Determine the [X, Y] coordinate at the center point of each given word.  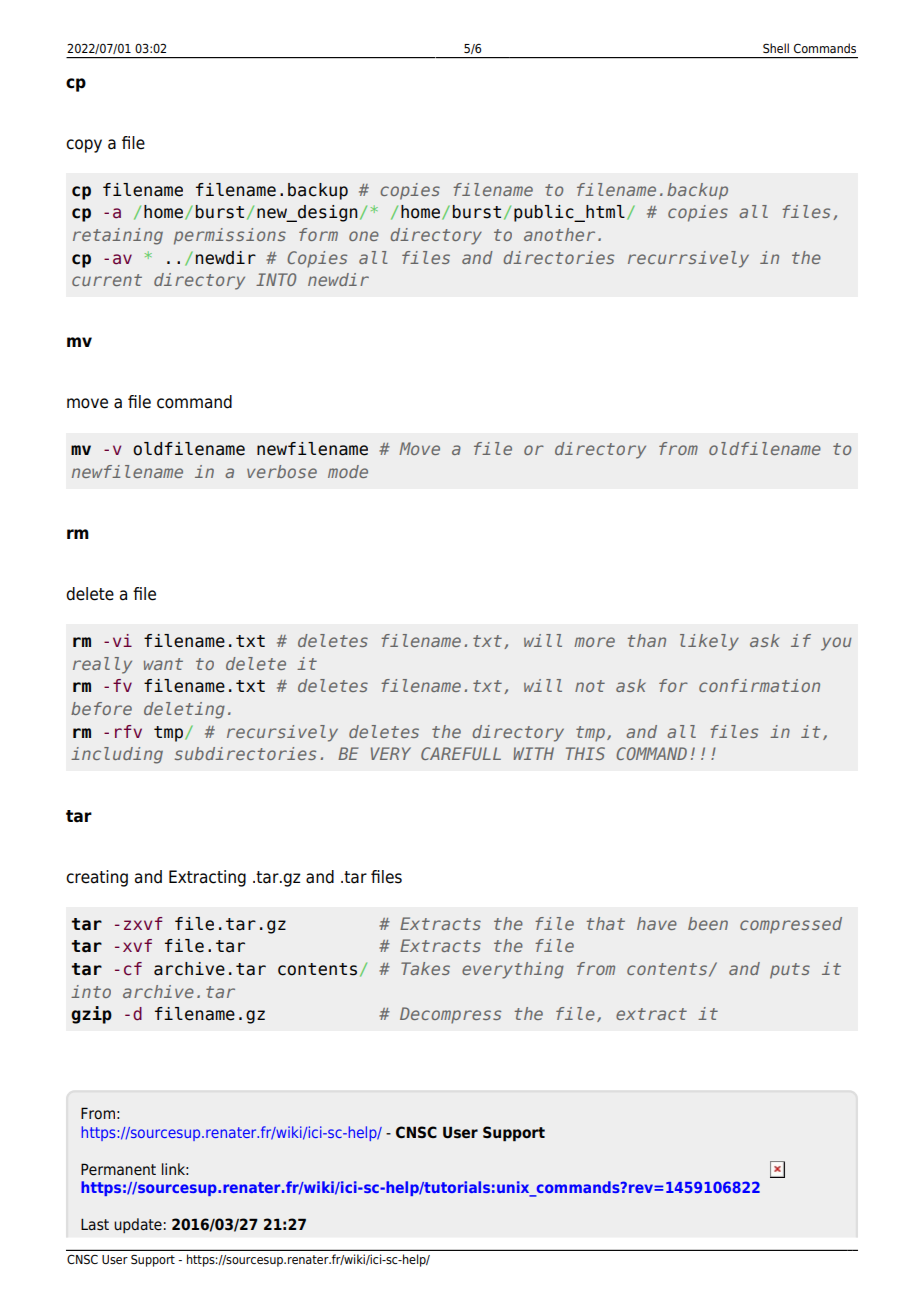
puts [790, 971]
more [594, 642]
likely [709, 642]
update [138, 1225]
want [163, 664]
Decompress [450, 1015]
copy [84, 146]
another [559, 234]
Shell [776, 48]
